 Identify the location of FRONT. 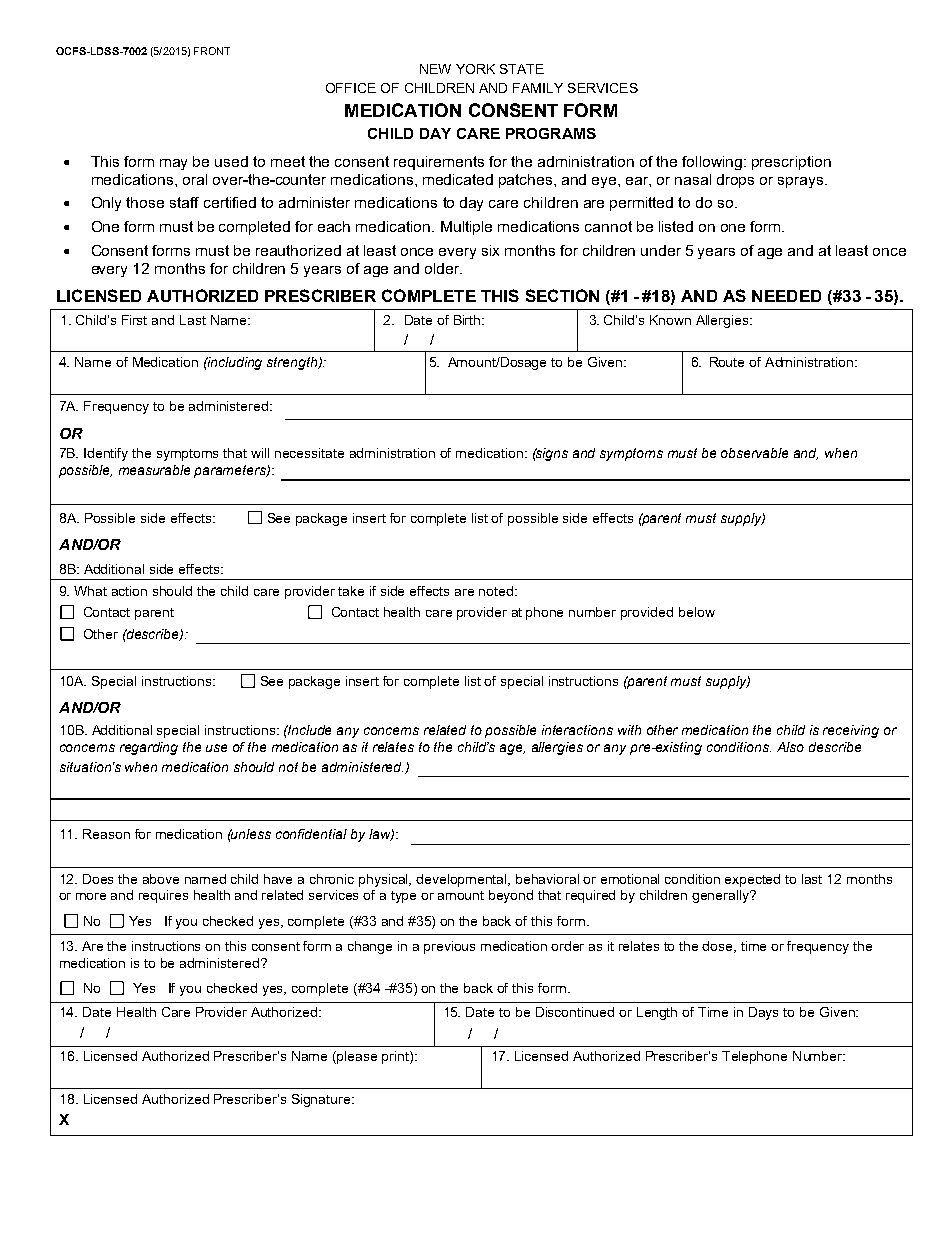
(212, 51).
